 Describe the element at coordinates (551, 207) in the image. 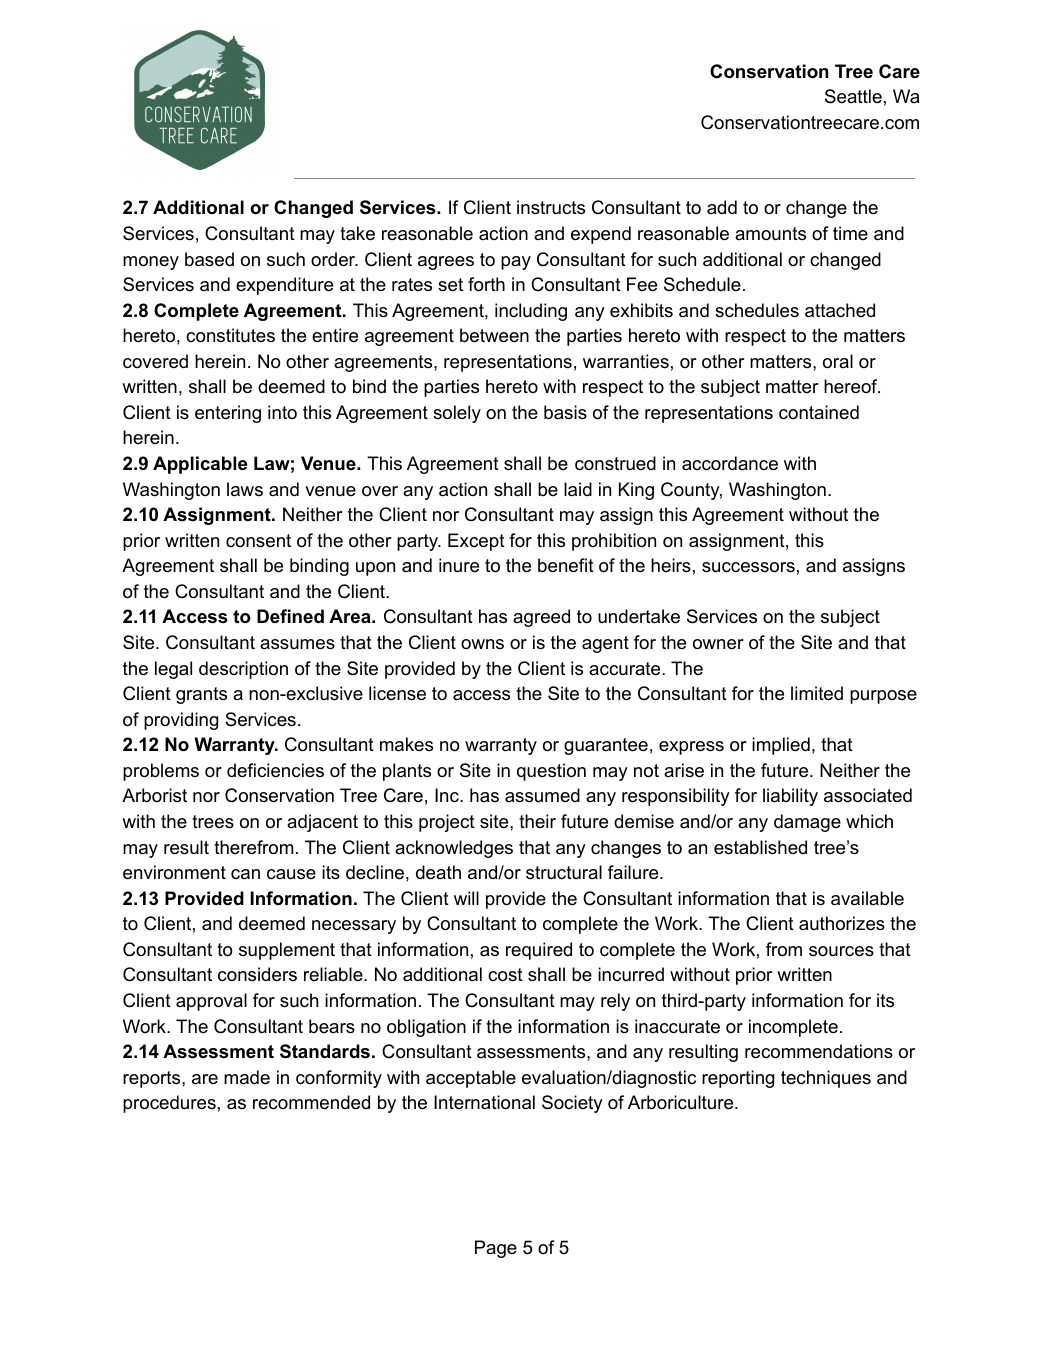

I see `instructs` at that location.
